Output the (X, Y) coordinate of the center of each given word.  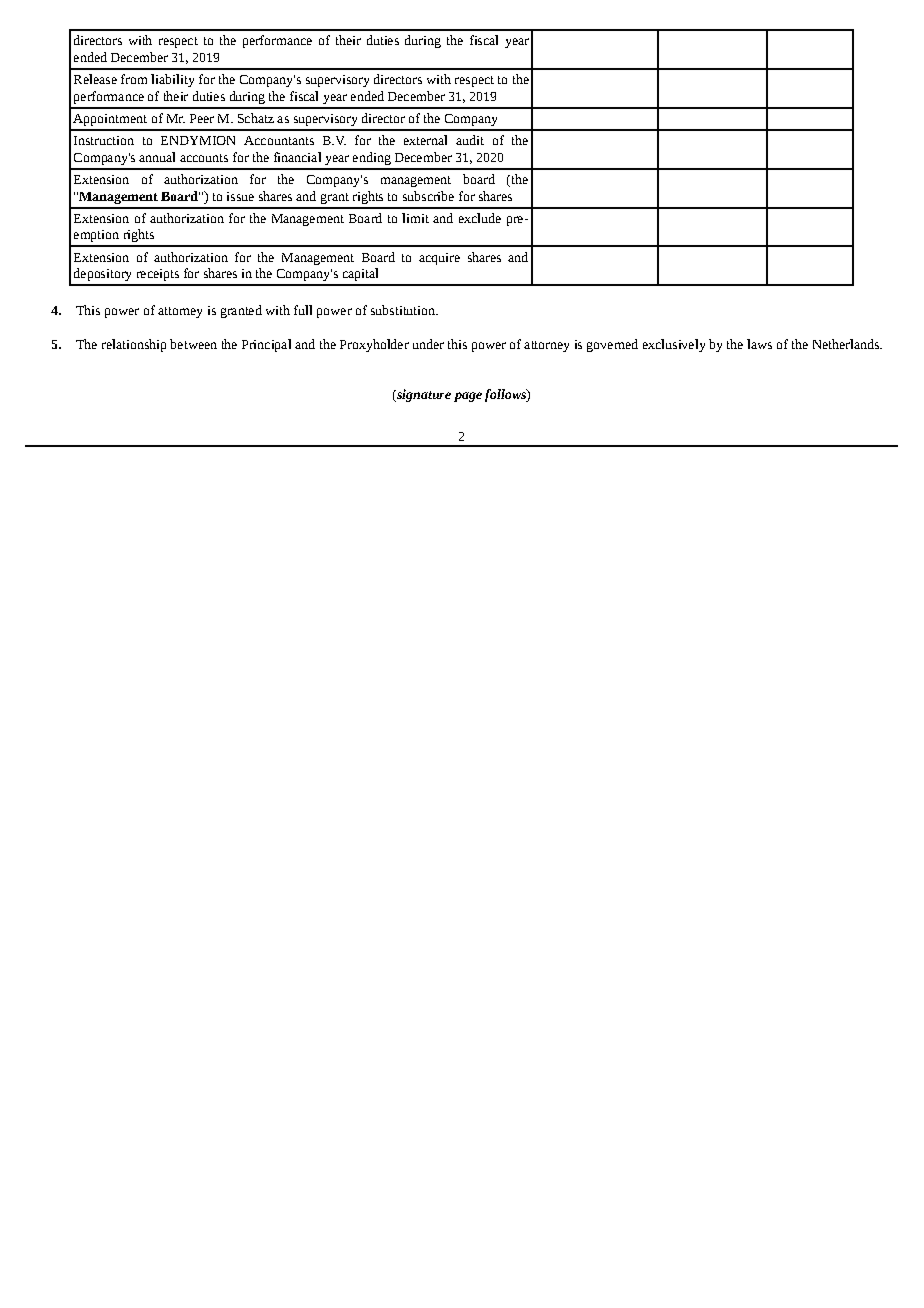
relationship (134, 345)
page (468, 397)
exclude (480, 218)
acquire (439, 259)
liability (172, 80)
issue (240, 196)
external (425, 140)
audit (470, 140)
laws (759, 344)
